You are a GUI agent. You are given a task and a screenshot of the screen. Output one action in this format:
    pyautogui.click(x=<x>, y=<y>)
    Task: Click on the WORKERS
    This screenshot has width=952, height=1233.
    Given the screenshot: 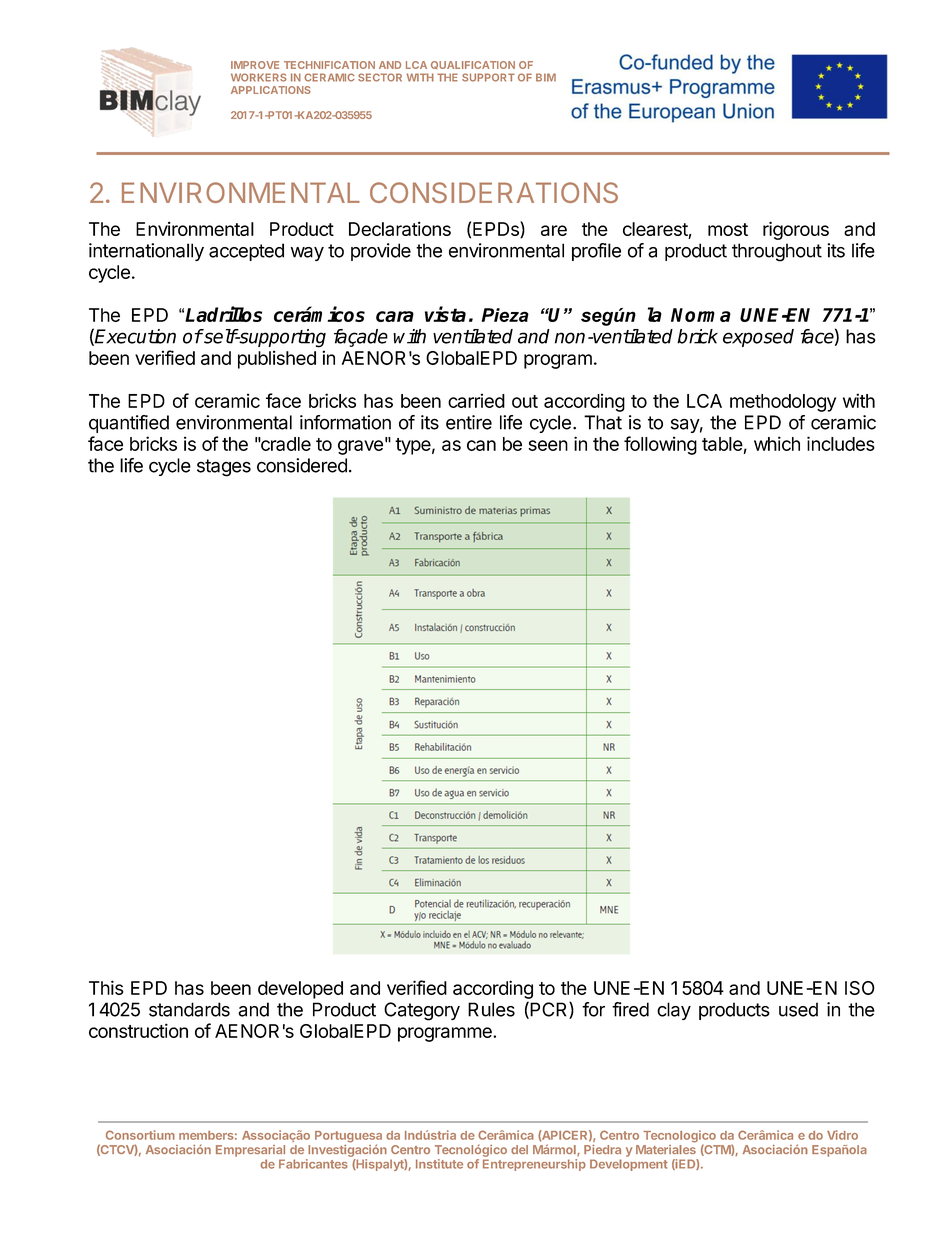 What is the action you would take?
    pyautogui.click(x=259, y=77)
